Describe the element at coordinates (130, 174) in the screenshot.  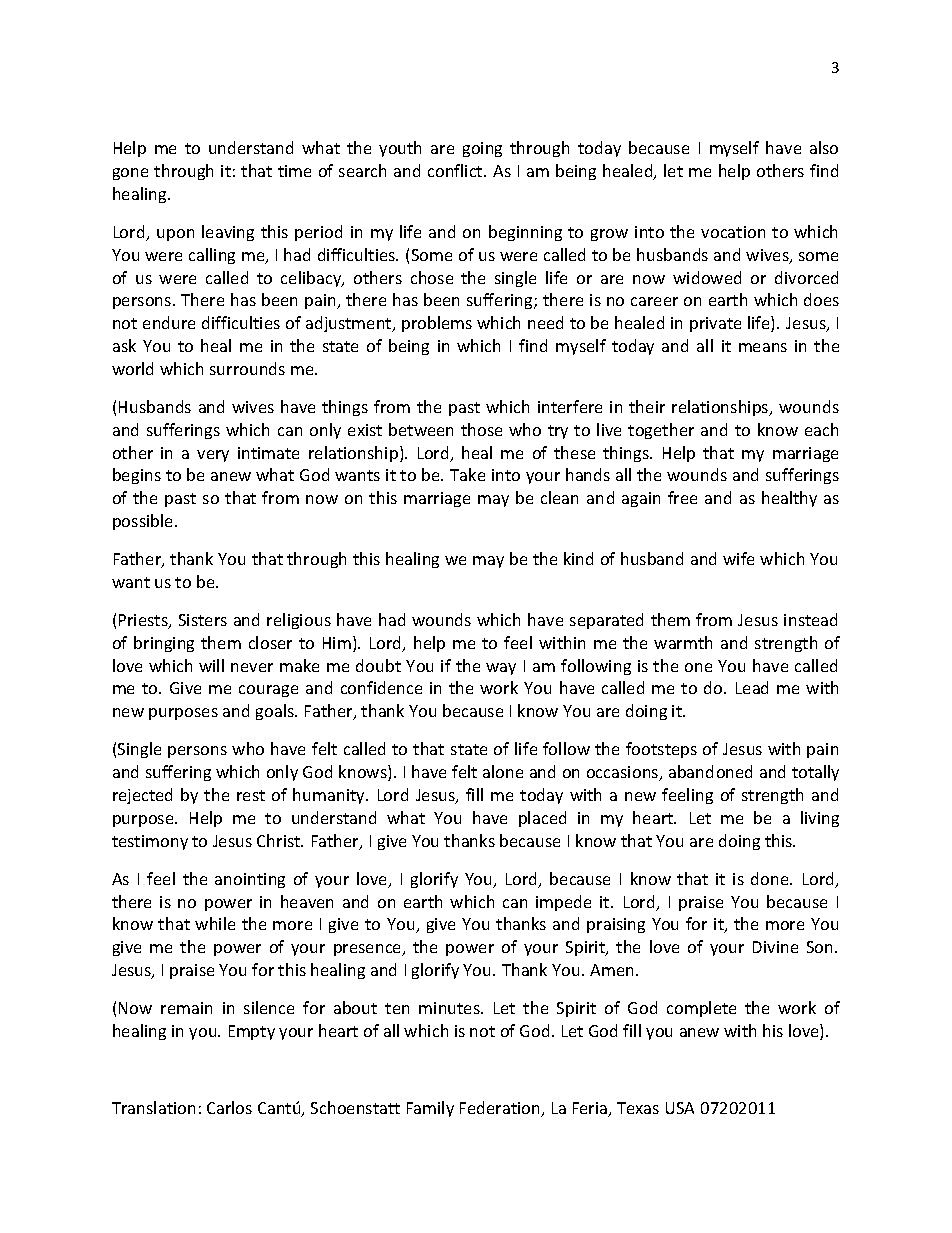
I see `gone` at that location.
